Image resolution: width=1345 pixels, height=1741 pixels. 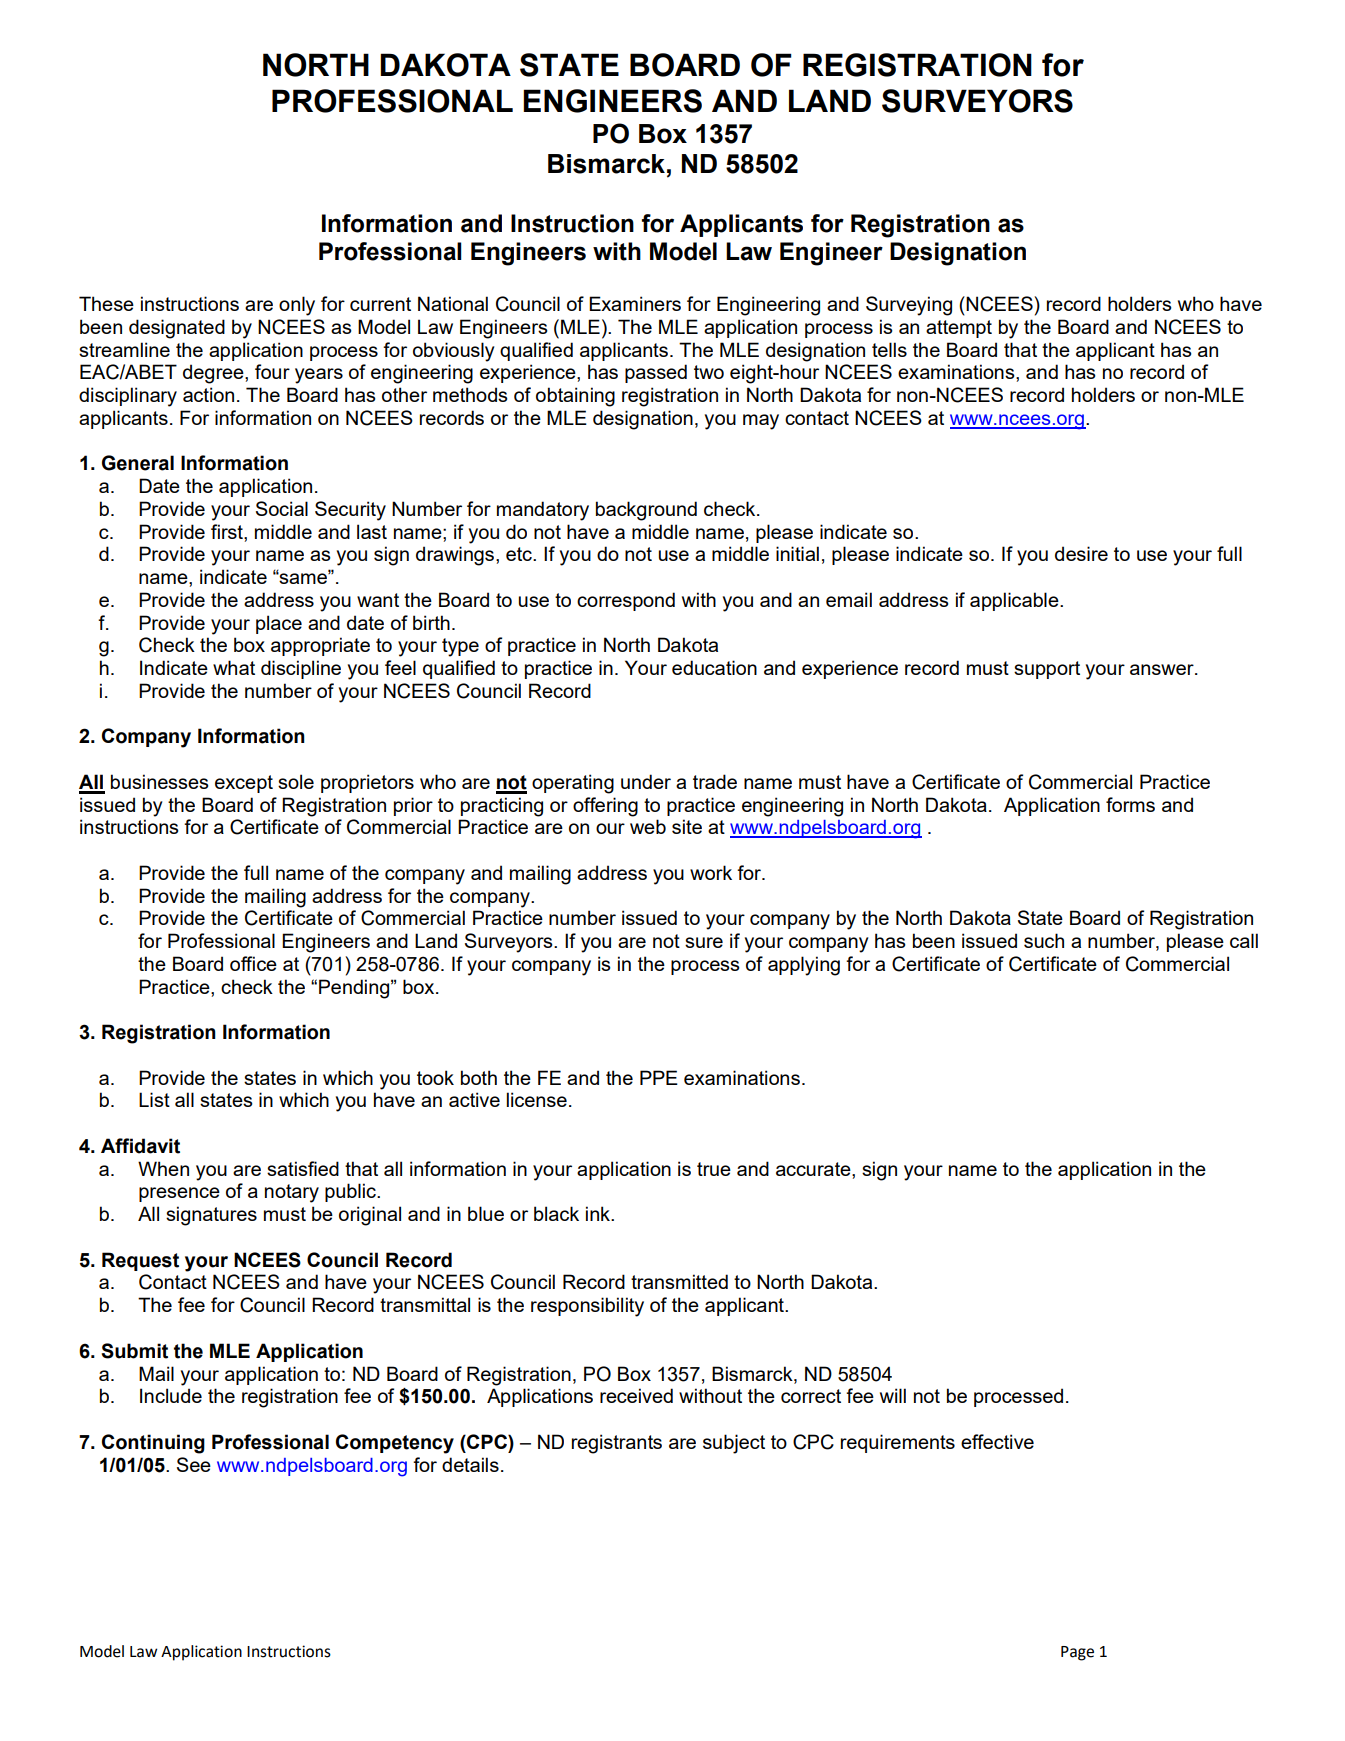 What do you see at coordinates (1163, 669) in the screenshot?
I see `answer` at bounding box center [1163, 669].
